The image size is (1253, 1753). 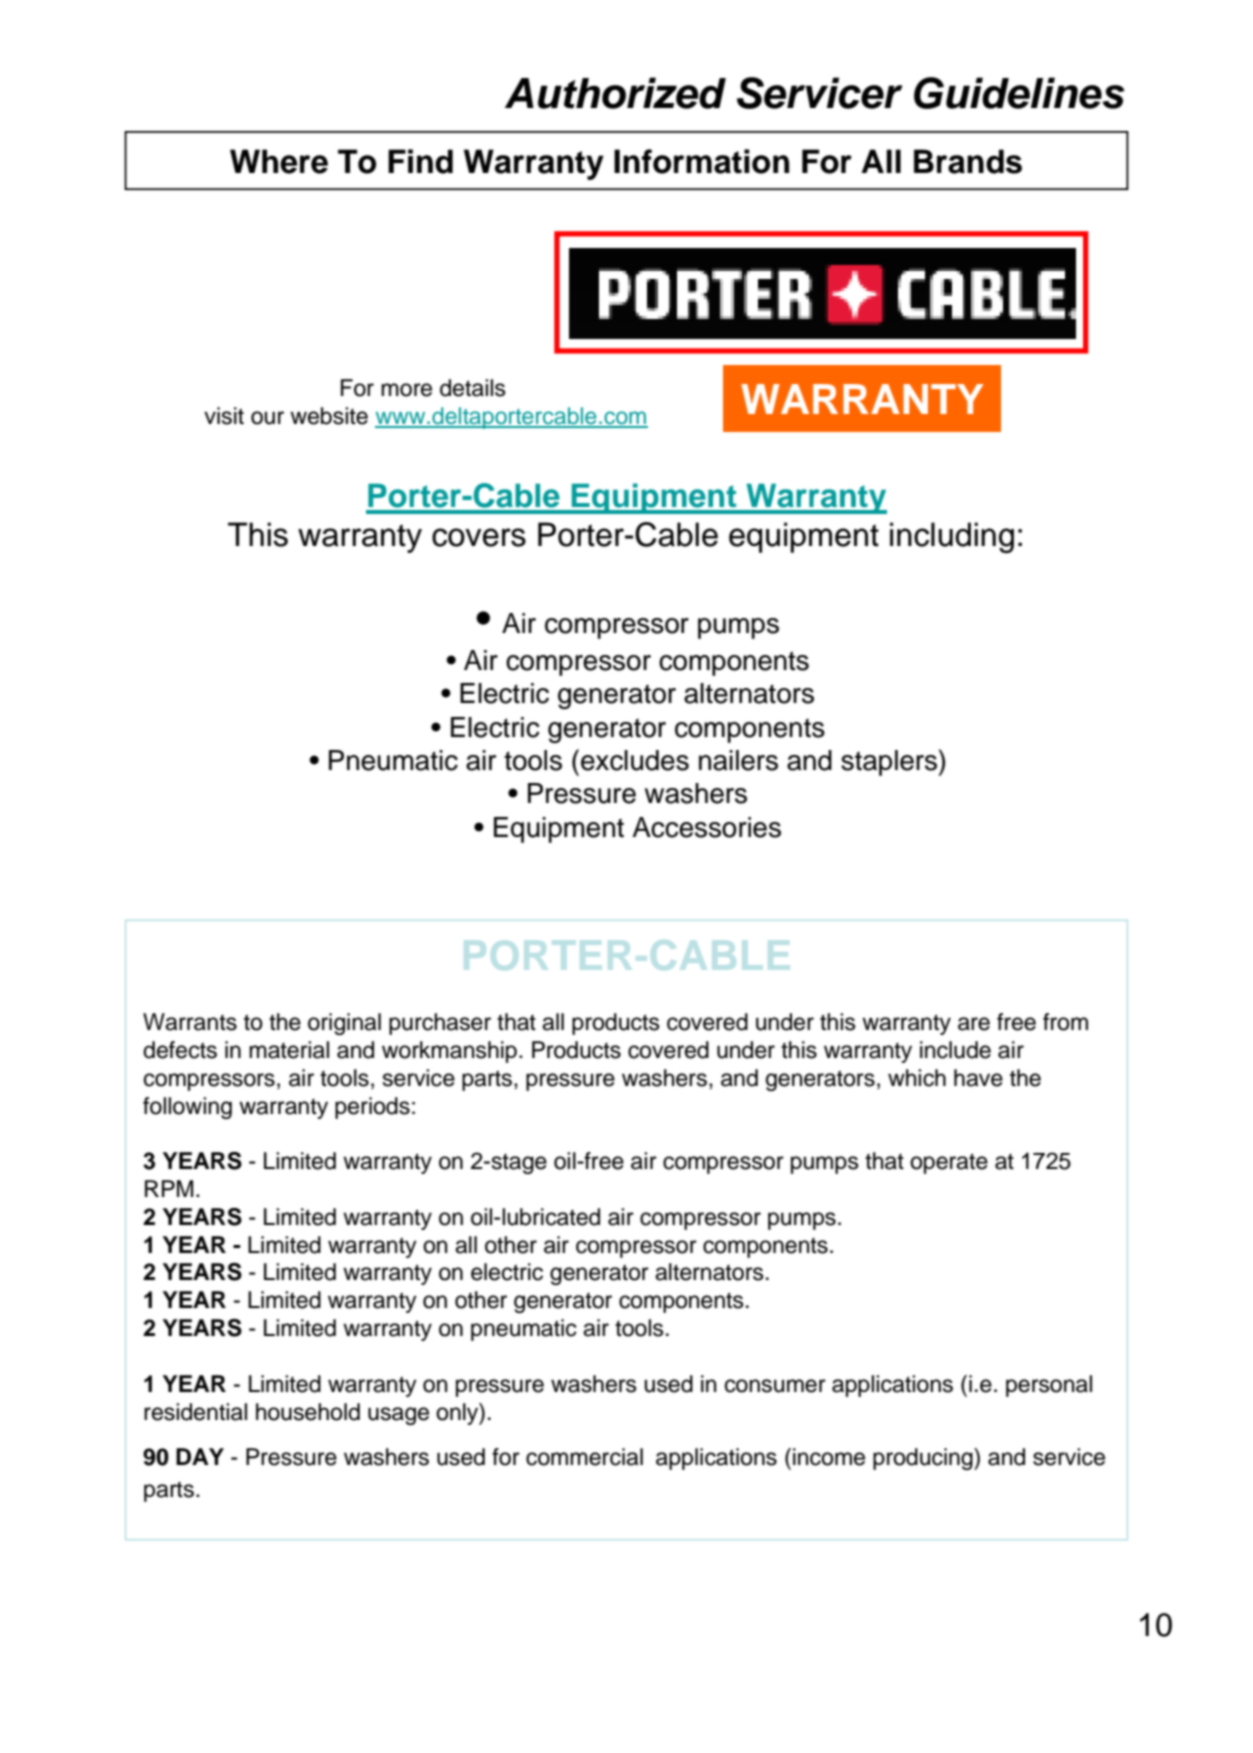 I want to click on are, so click(x=974, y=1024).
